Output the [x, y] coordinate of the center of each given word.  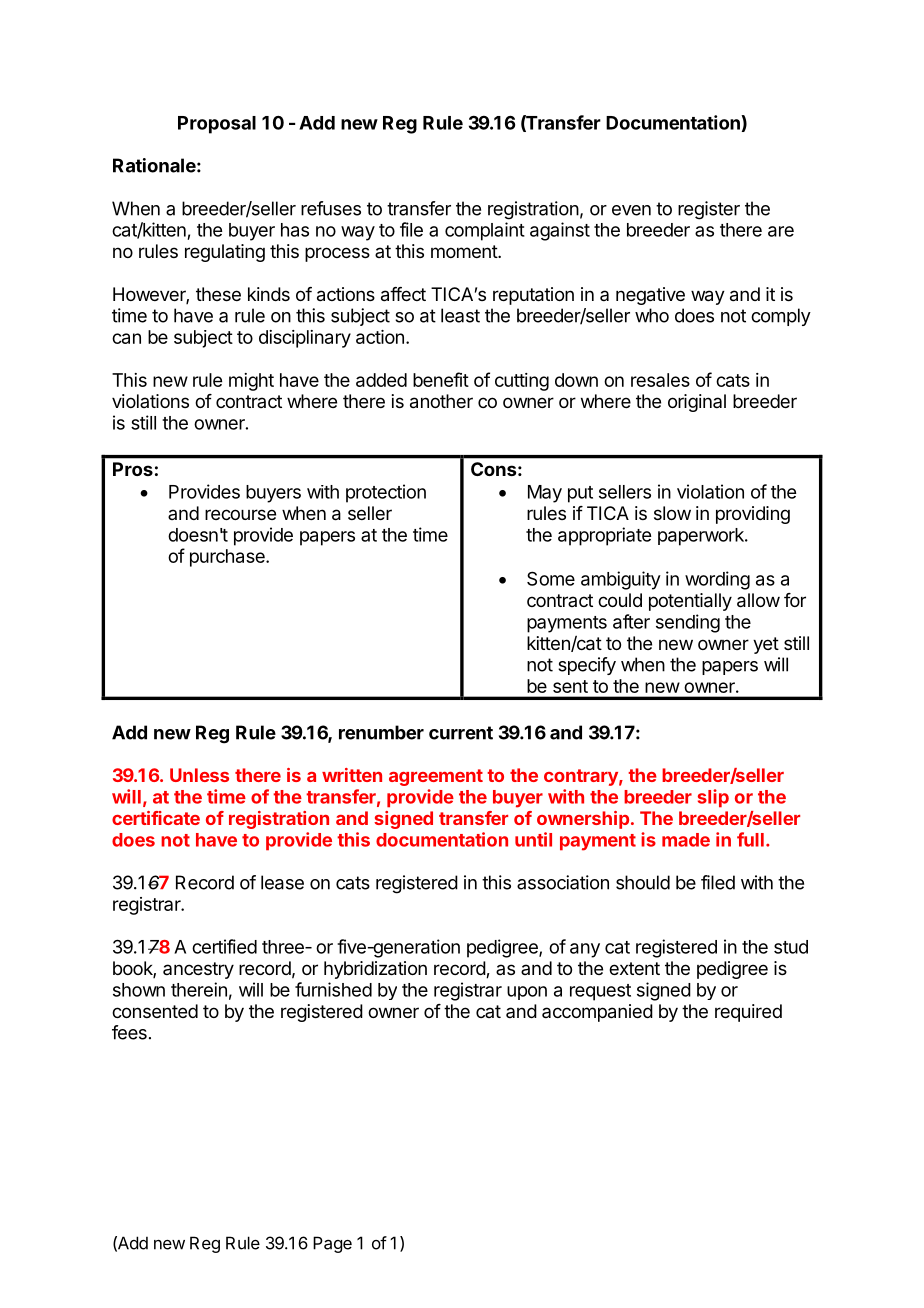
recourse [240, 514]
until [533, 839]
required [748, 1013]
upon [527, 993]
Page [332, 1244]
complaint [485, 231]
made [686, 840]
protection [386, 493]
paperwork [702, 537]
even [631, 210]
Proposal [217, 125]
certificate [156, 818]
